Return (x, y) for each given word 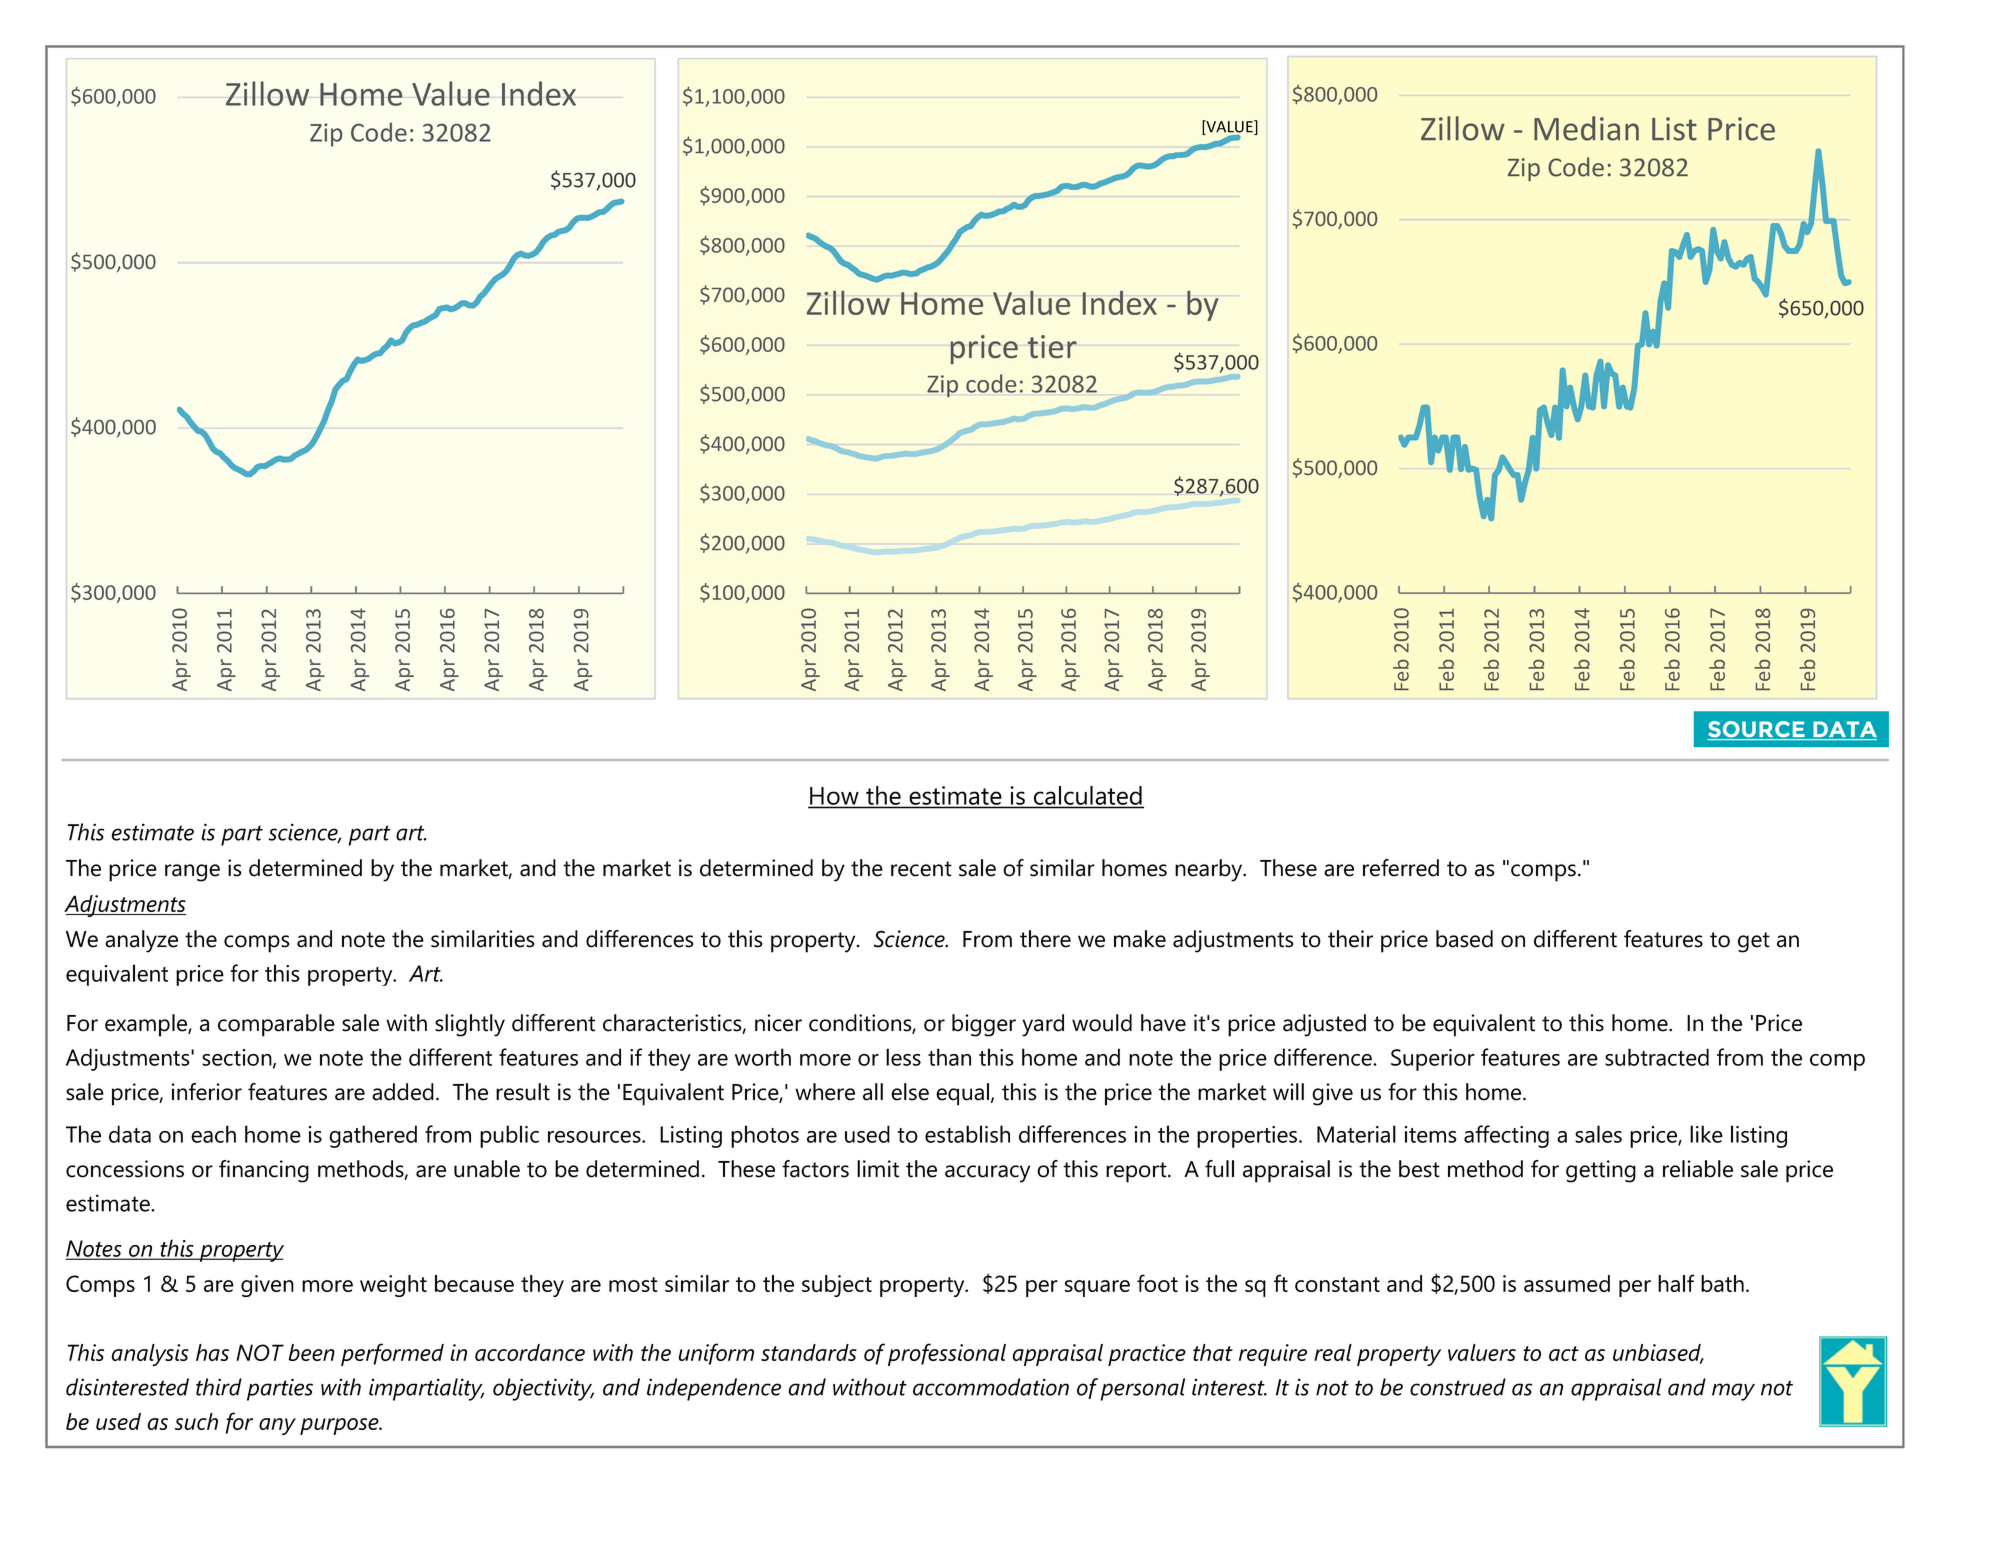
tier (1052, 346)
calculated (1088, 795)
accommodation (991, 1387)
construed (1458, 1387)
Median (1586, 128)
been (311, 1352)
